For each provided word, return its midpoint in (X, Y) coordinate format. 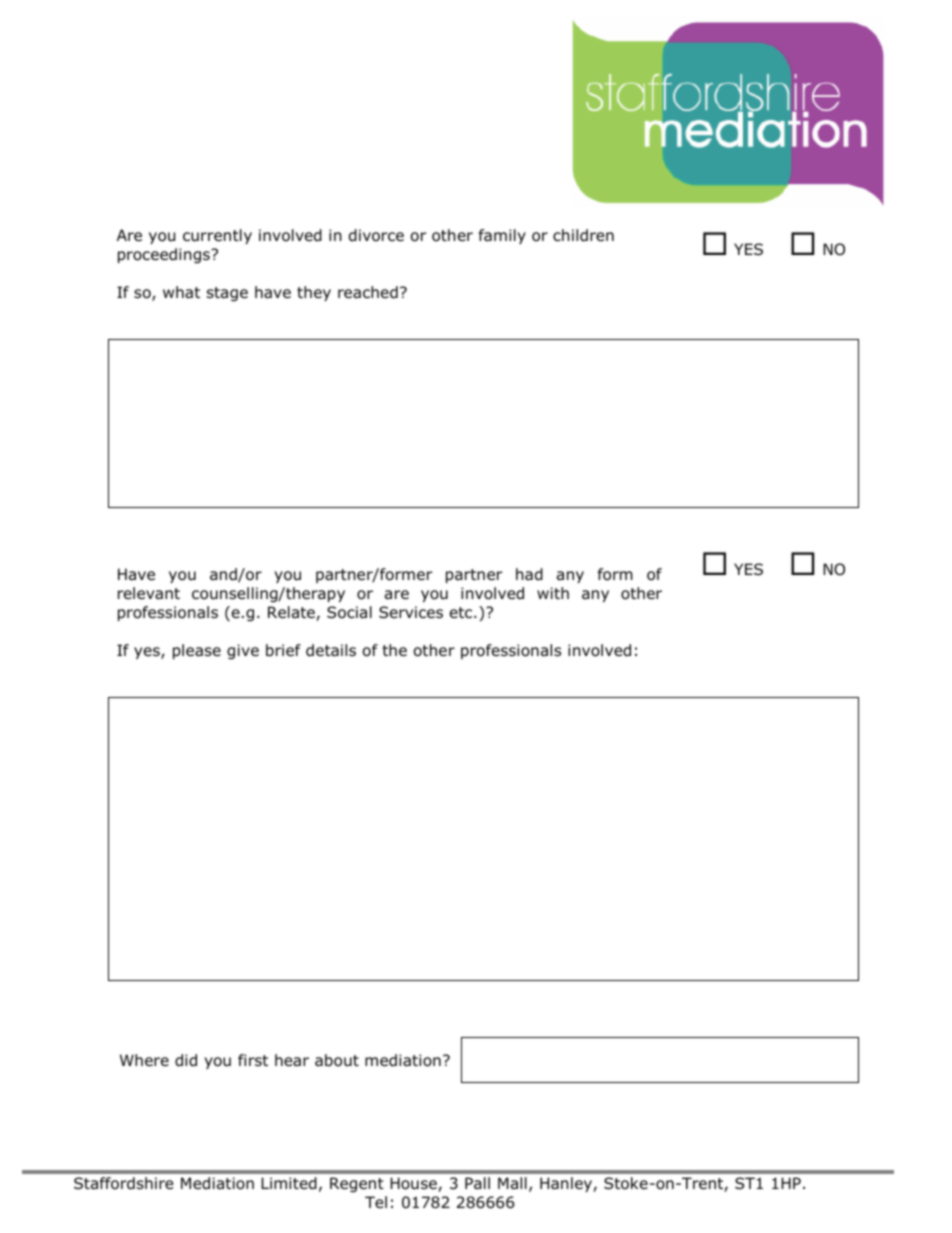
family (502, 236)
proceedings (165, 255)
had (529, 574)
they (314, 293)
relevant (149, 593)
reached (368, 292)
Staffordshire (124, 1183)
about (337, 1060)
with (553, 593)
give (243, 651)
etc (462, 612)
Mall (512, 1183)
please (197, 651)
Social (349, 612)
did (186, 1060)
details (331, 650)
